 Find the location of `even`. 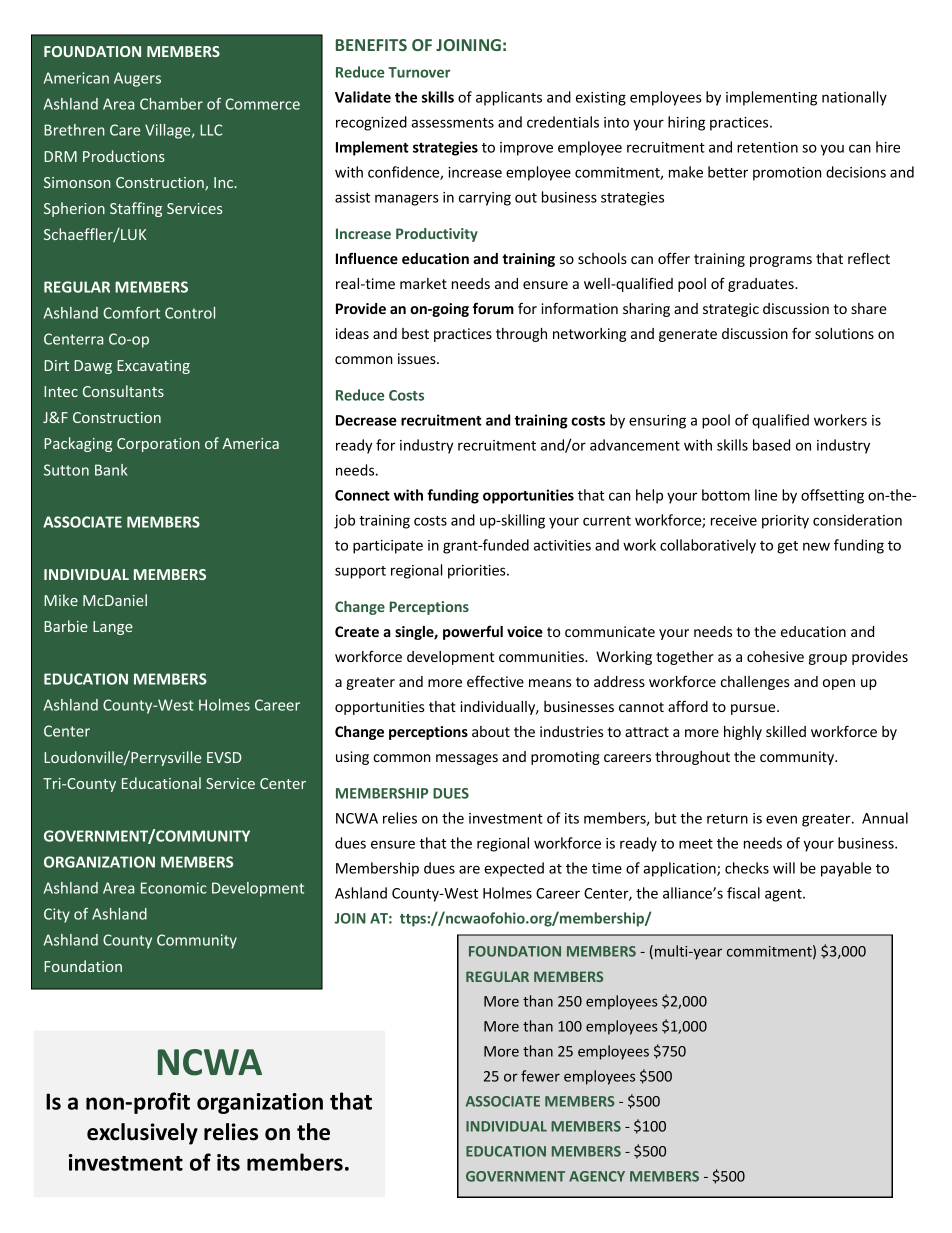

even is located at coordinates (781, 819).
